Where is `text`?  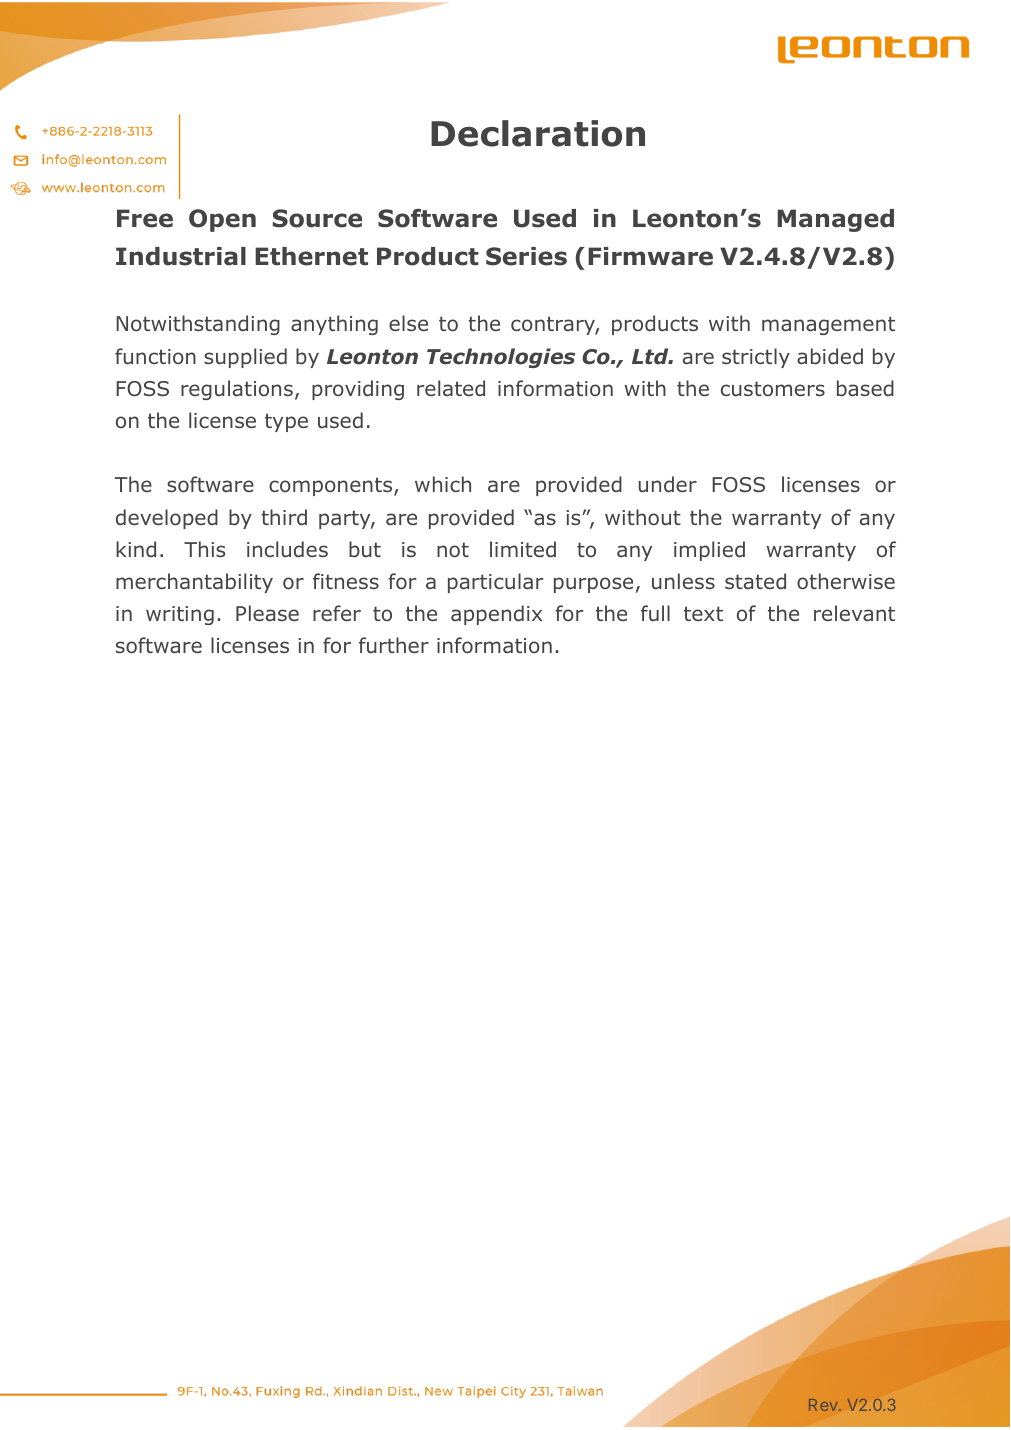 text is located at coordinates (703, 613).
